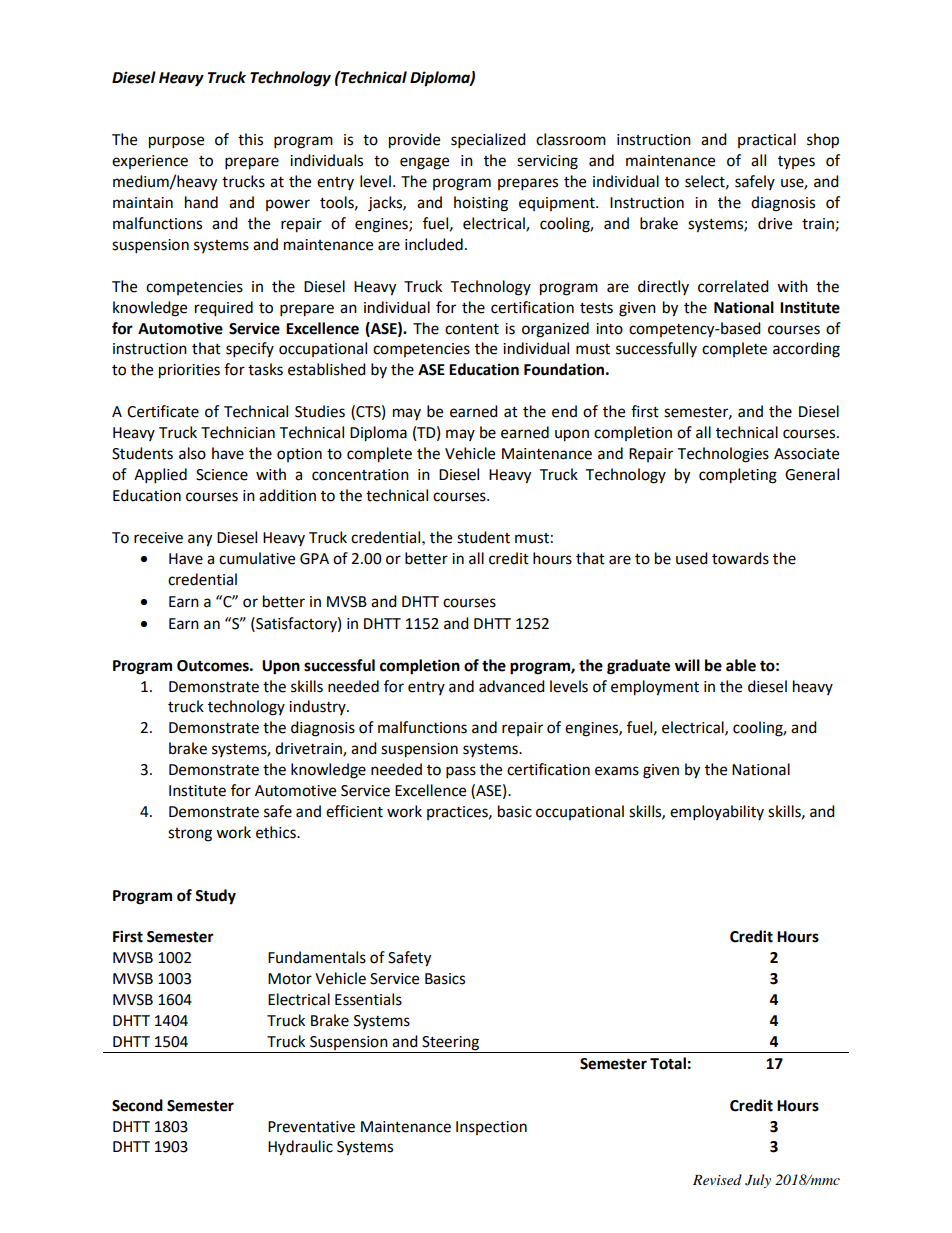  I want to click on able, so click(741, 665).
